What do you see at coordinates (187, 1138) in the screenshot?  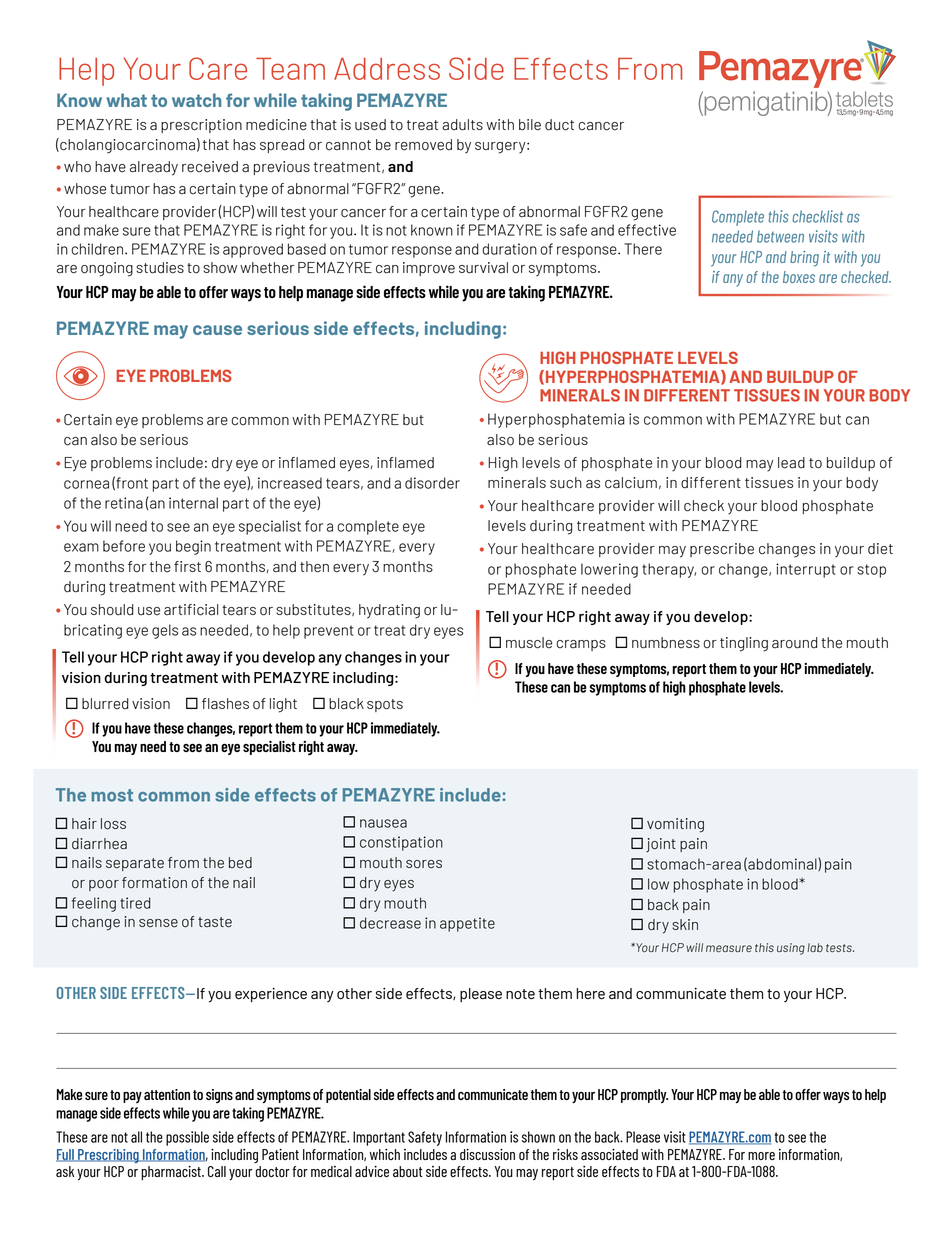 I see `possible` at bounding box center [187, 1138].
